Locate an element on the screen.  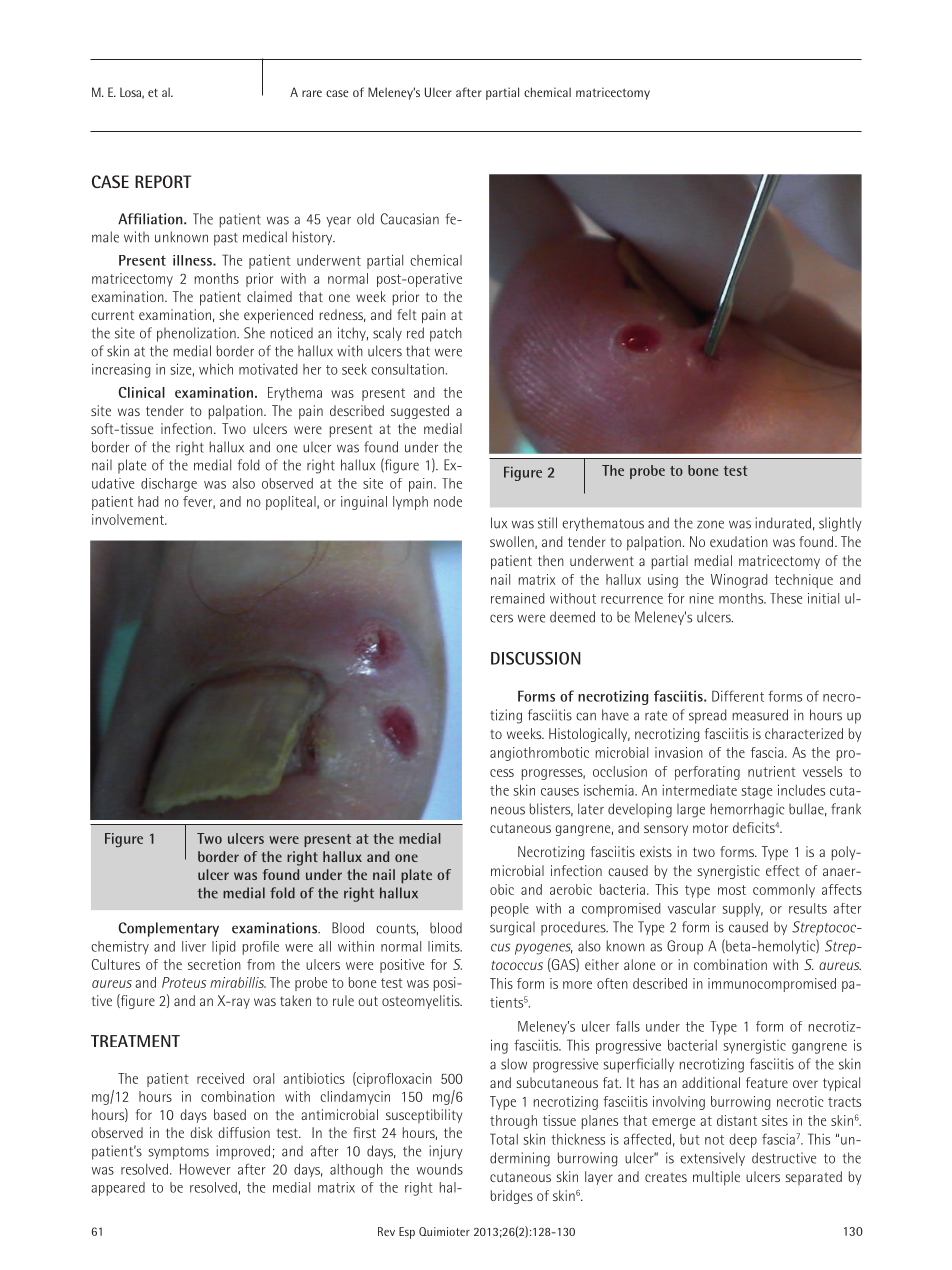
DISCUSSION is located at coordinates (536, 658).
